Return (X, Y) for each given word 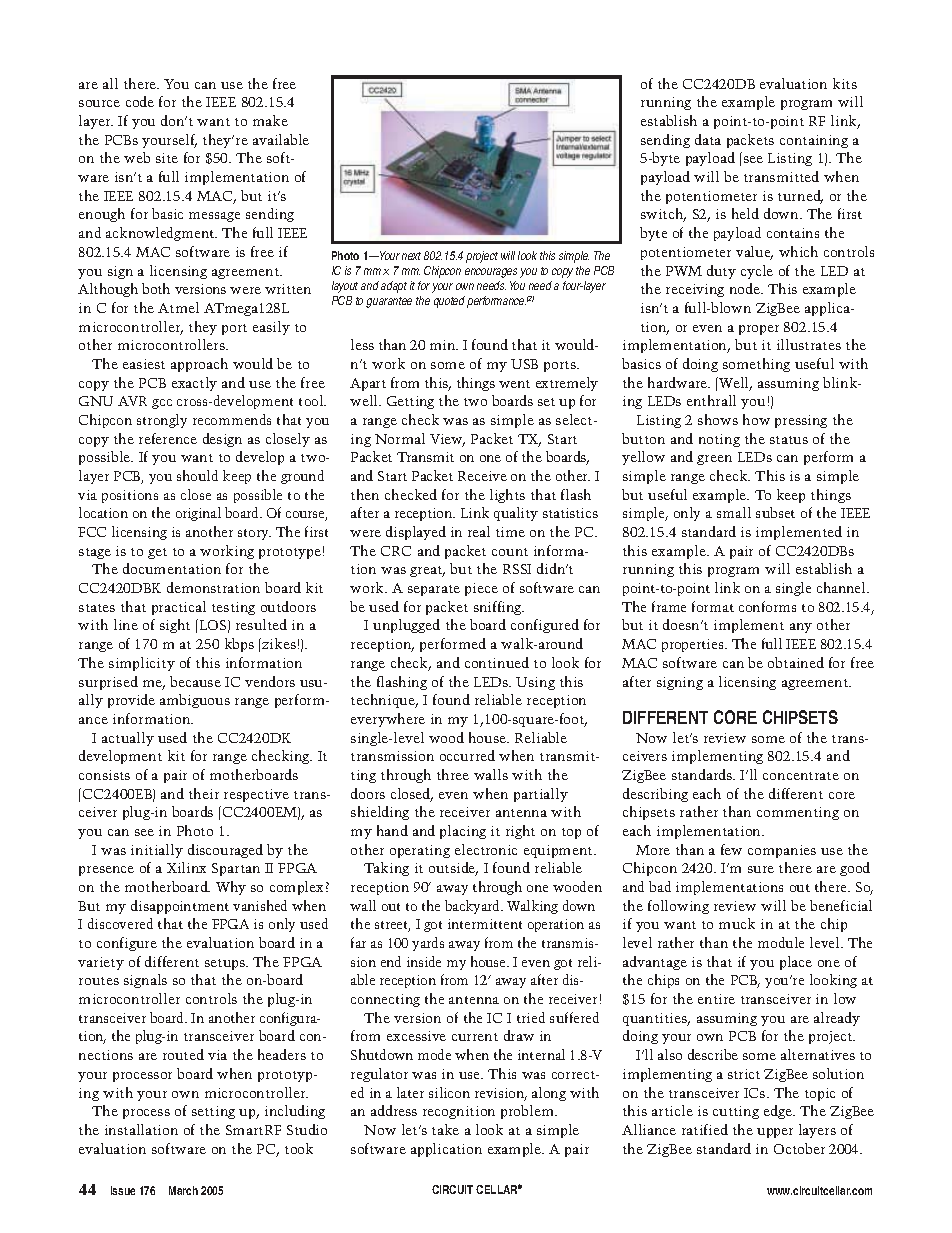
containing (814, 141)
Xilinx (186, 867)
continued (497, 662)
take (445, 1129)
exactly (194, 384)
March (183, 1190)
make (270, 120)
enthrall (711, 400)
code (140, 101)
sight (175, 626)
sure (761, 869)
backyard (474, 907)
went (514, 384)
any (801, 628)
